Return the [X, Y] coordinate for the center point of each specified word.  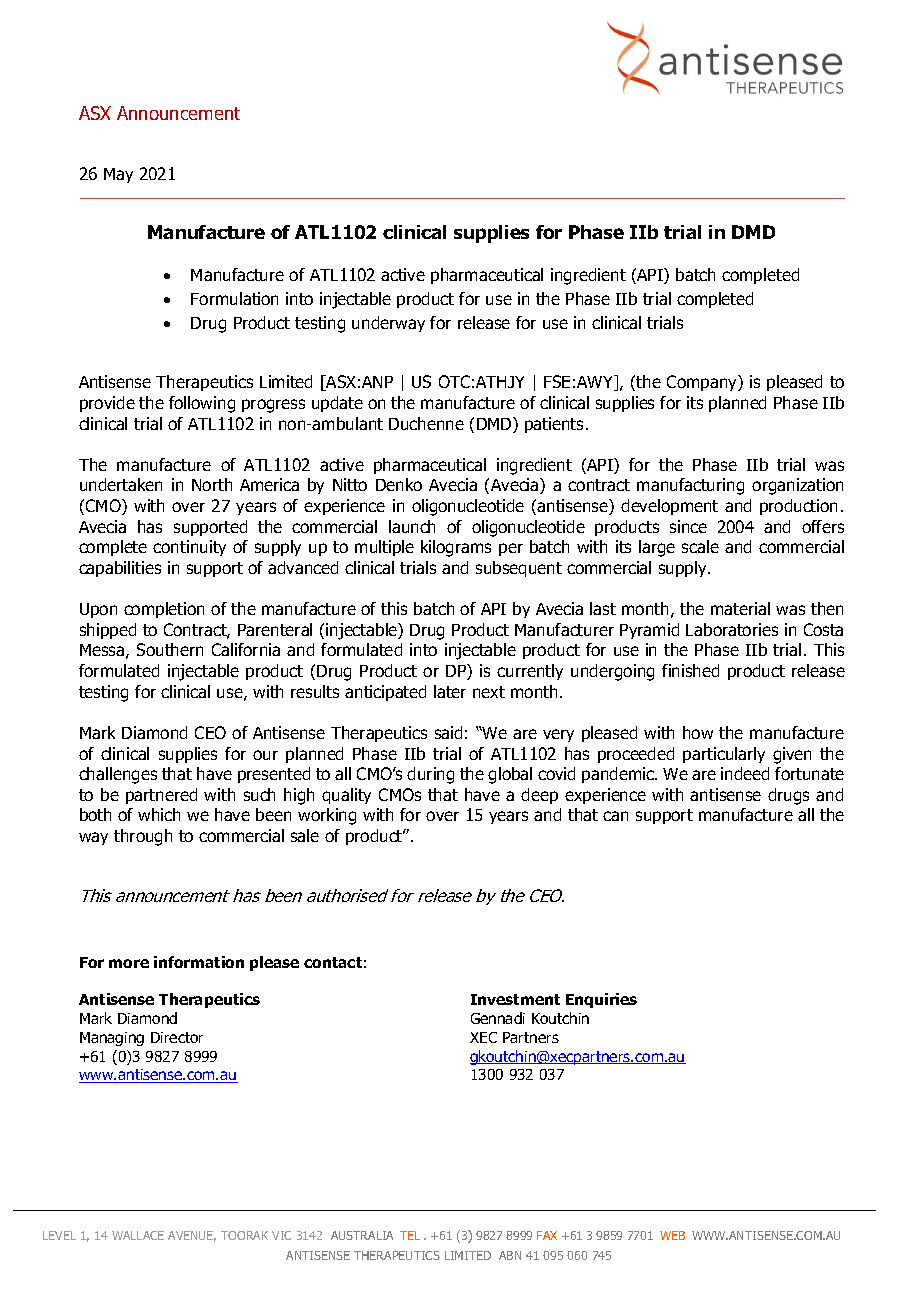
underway [388, 324]
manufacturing [690, 486]
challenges [118, 775]
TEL [410, 1235]
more [129, 963]
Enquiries [601, 1000]
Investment [515, 999]
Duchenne [426, 423]
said [448, 732]
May [118, 175]
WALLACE [138, 1235]
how [698, 732]
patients [554, 425]
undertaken [121, 484]
